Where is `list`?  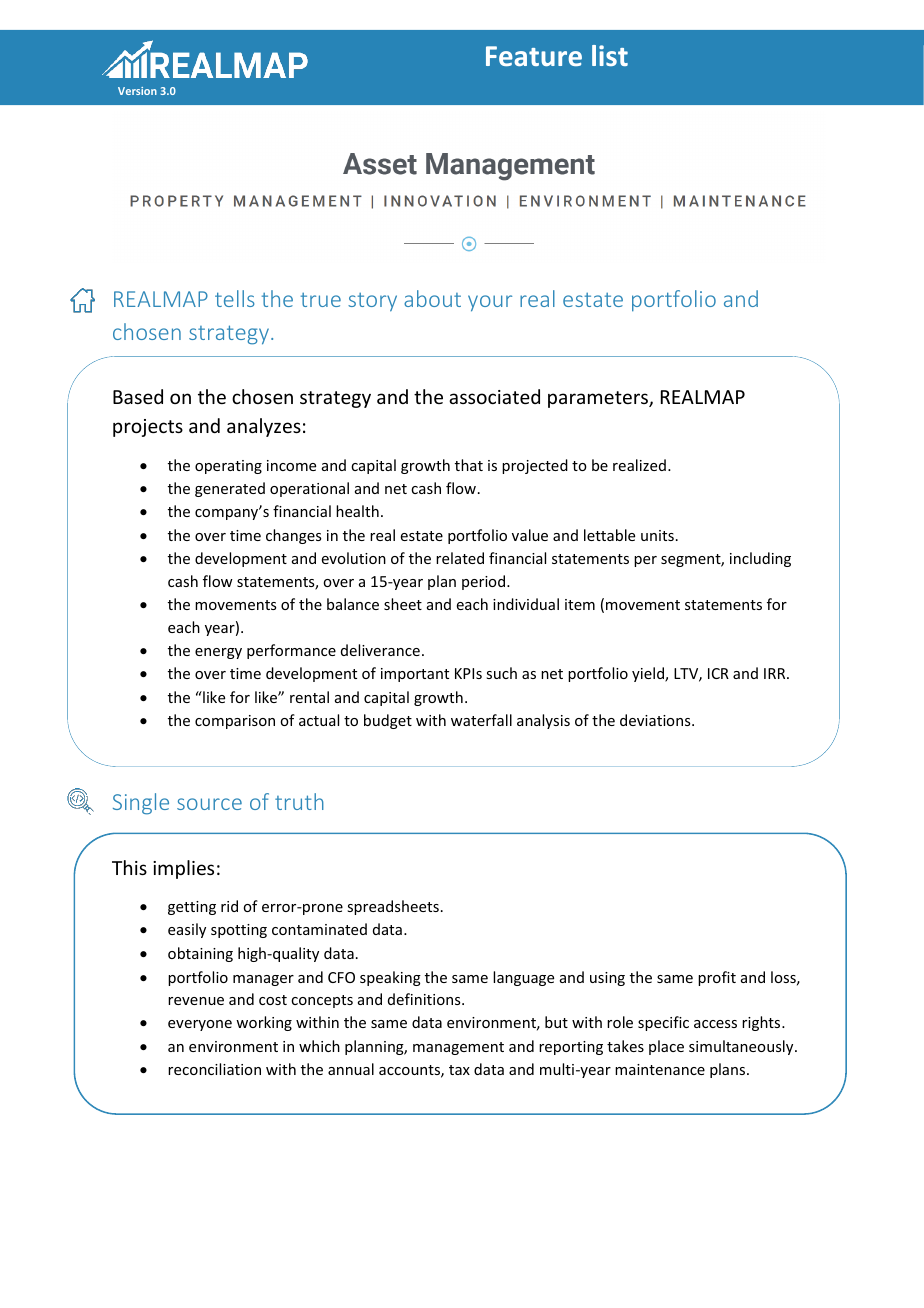 list is located at coordinates (610, 55).
